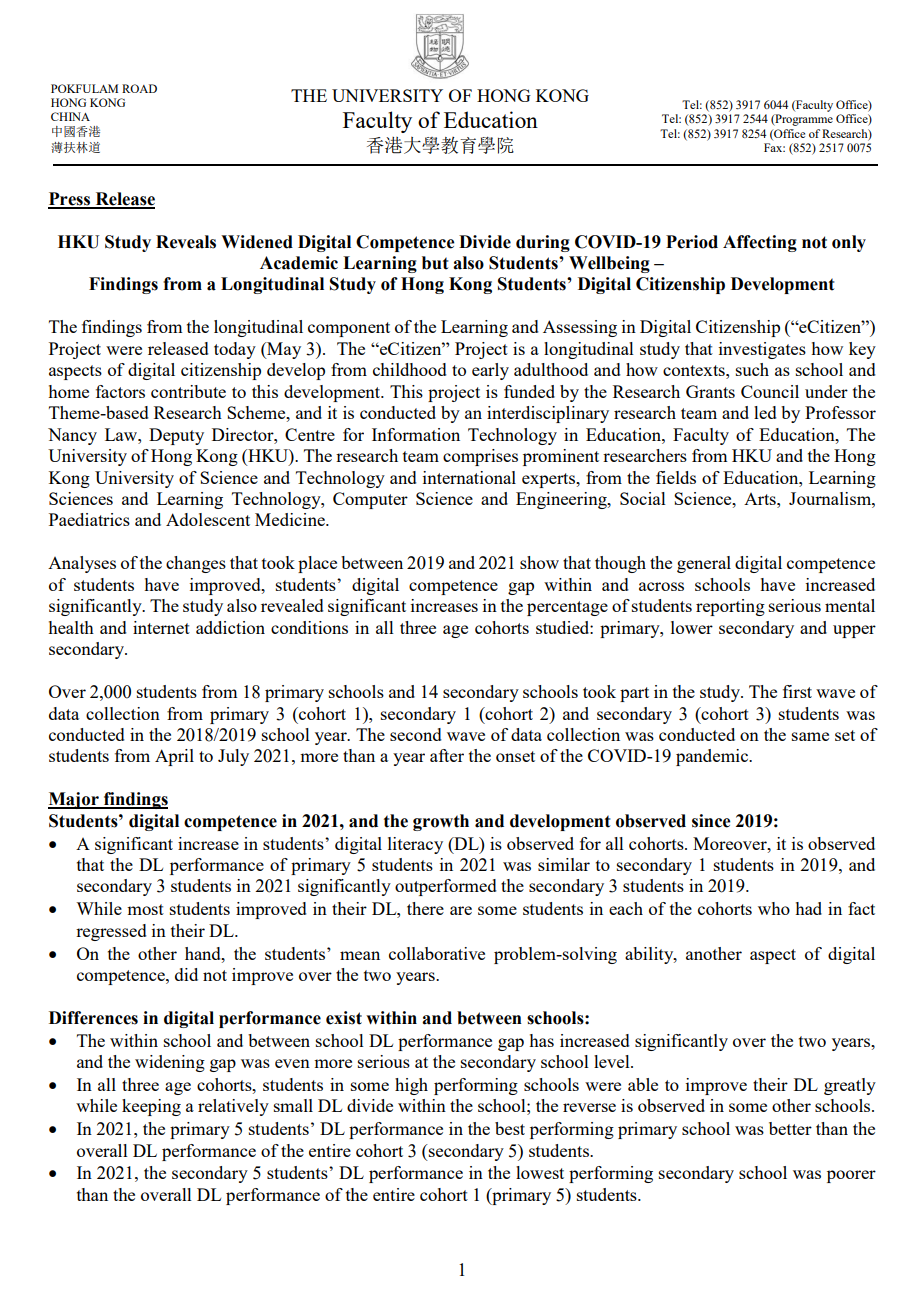 The width and height of the screenshot is (924, 1309). What do you see at coordinates (139, 88) in the screenshot?
I see `ROAD` at bounding box center [139, 88].
